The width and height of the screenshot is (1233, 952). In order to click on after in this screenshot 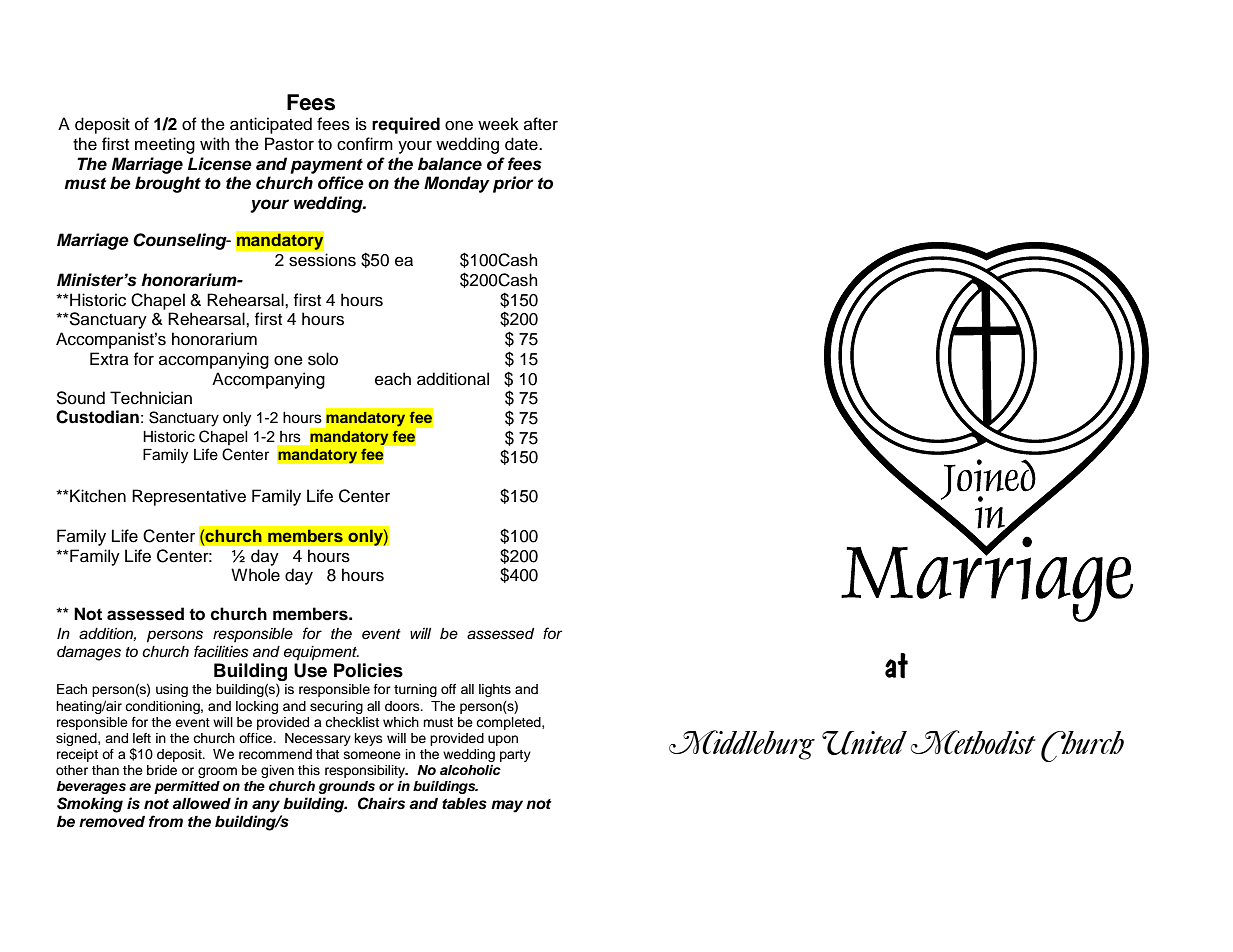, I will do `click(541, 124)`.
